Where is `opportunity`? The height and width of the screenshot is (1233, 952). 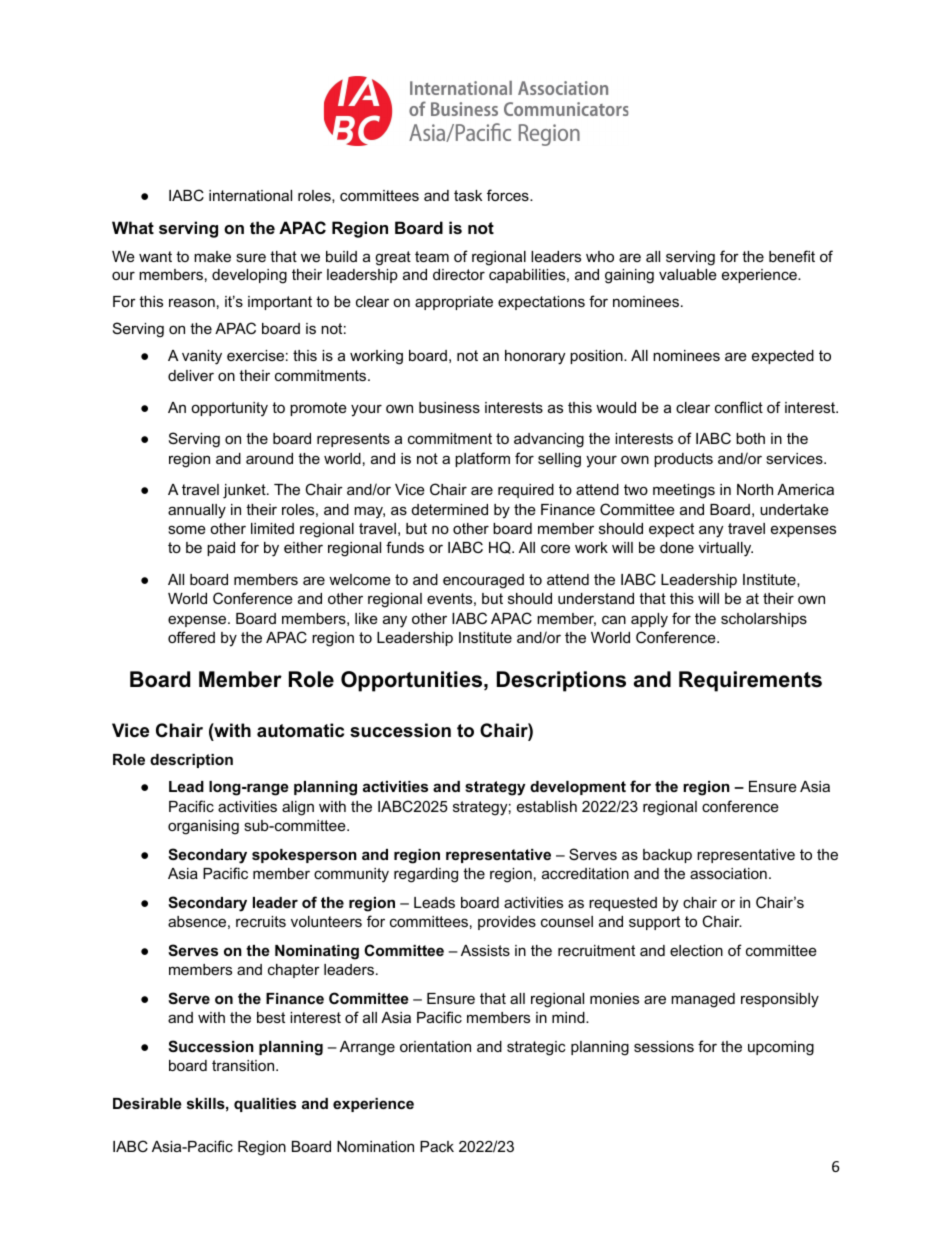
opportunity is located at coordinates (229, 409).
